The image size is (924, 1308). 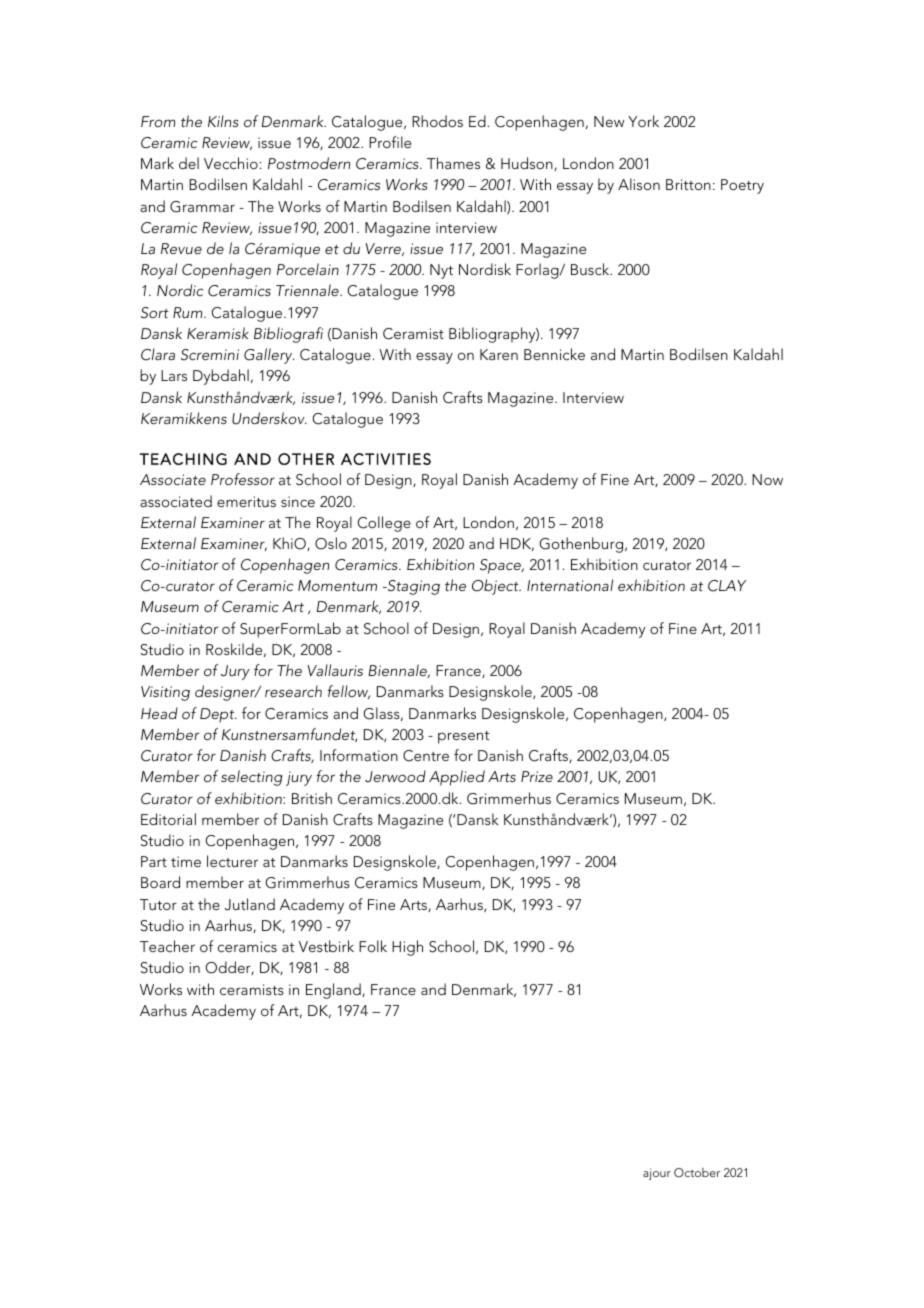 What do you see at coordinates (501, 566) in the screenshot?
I see `Space` at bounding box center [501, 566].
